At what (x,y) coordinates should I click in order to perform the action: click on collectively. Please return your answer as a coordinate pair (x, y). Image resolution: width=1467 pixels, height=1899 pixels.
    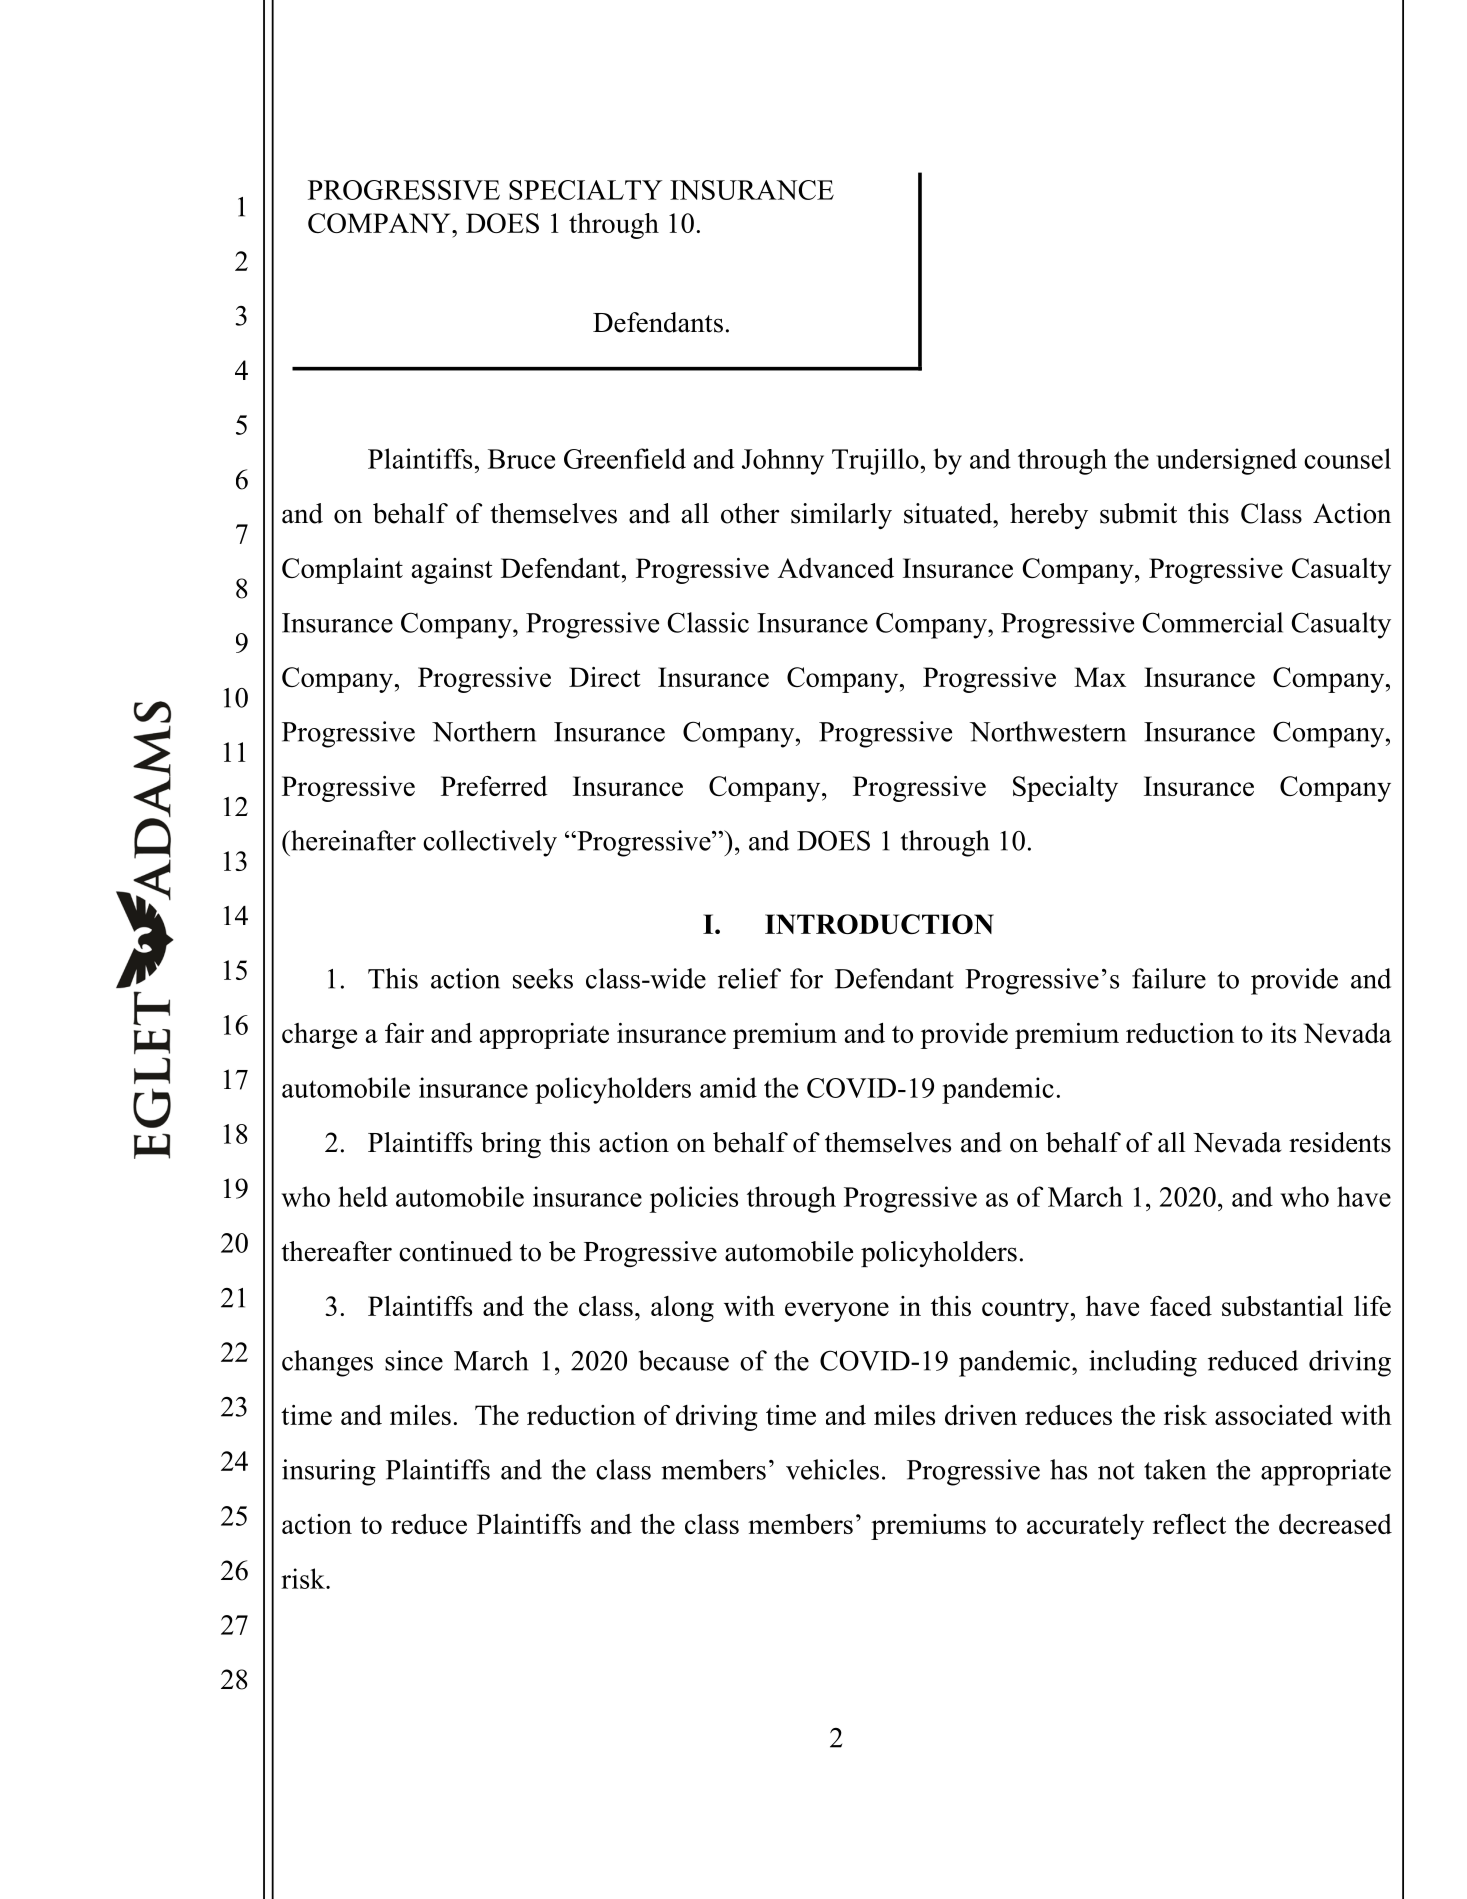
    Looking at the image, I should click on (490, 843).
